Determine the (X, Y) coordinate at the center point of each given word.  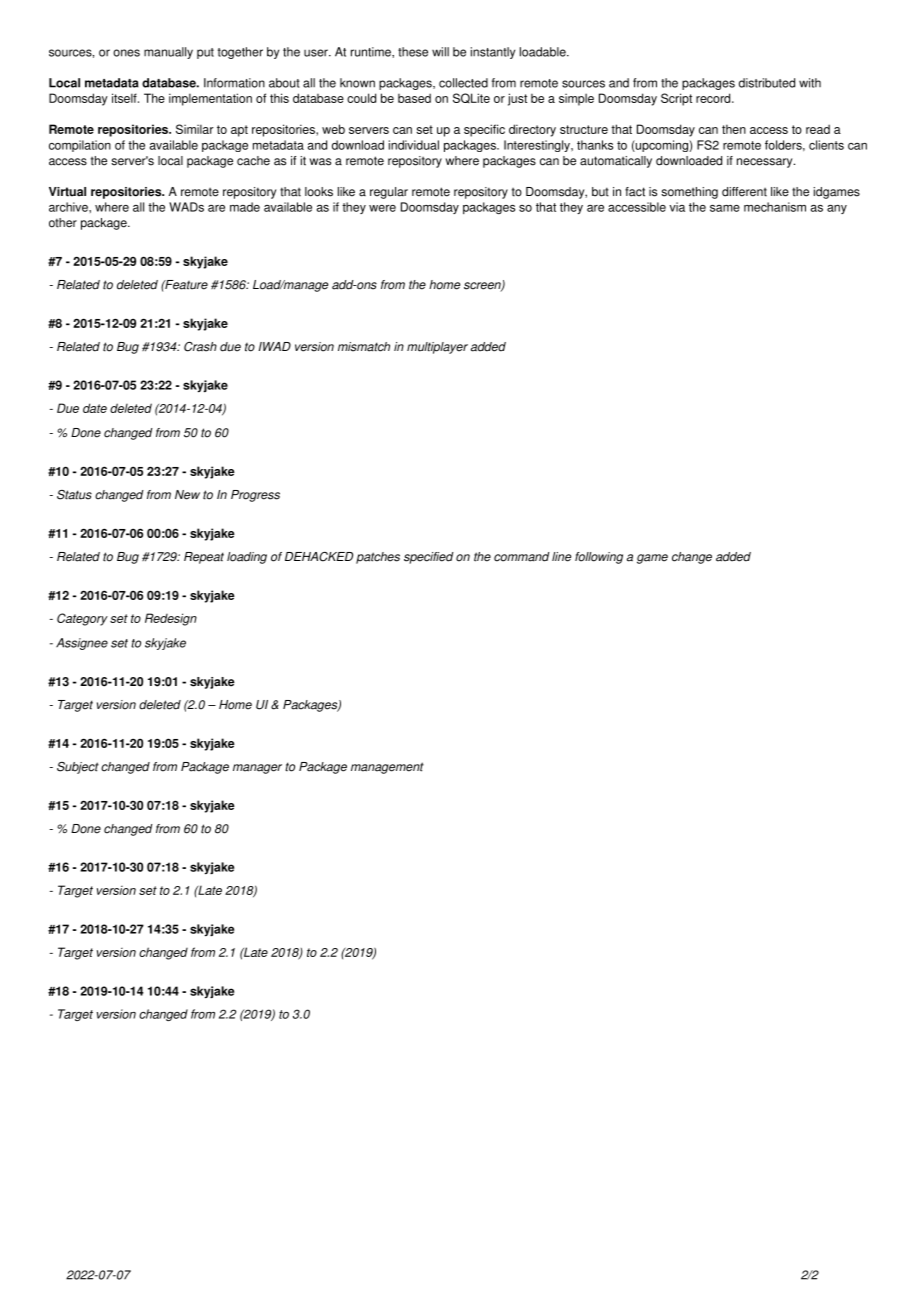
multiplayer (437, 348)
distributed (767, 83)
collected (463, 83)
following (599, 558)
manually (168, 53)
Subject (78, 768)
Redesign (171, 619)
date (95, 408)
